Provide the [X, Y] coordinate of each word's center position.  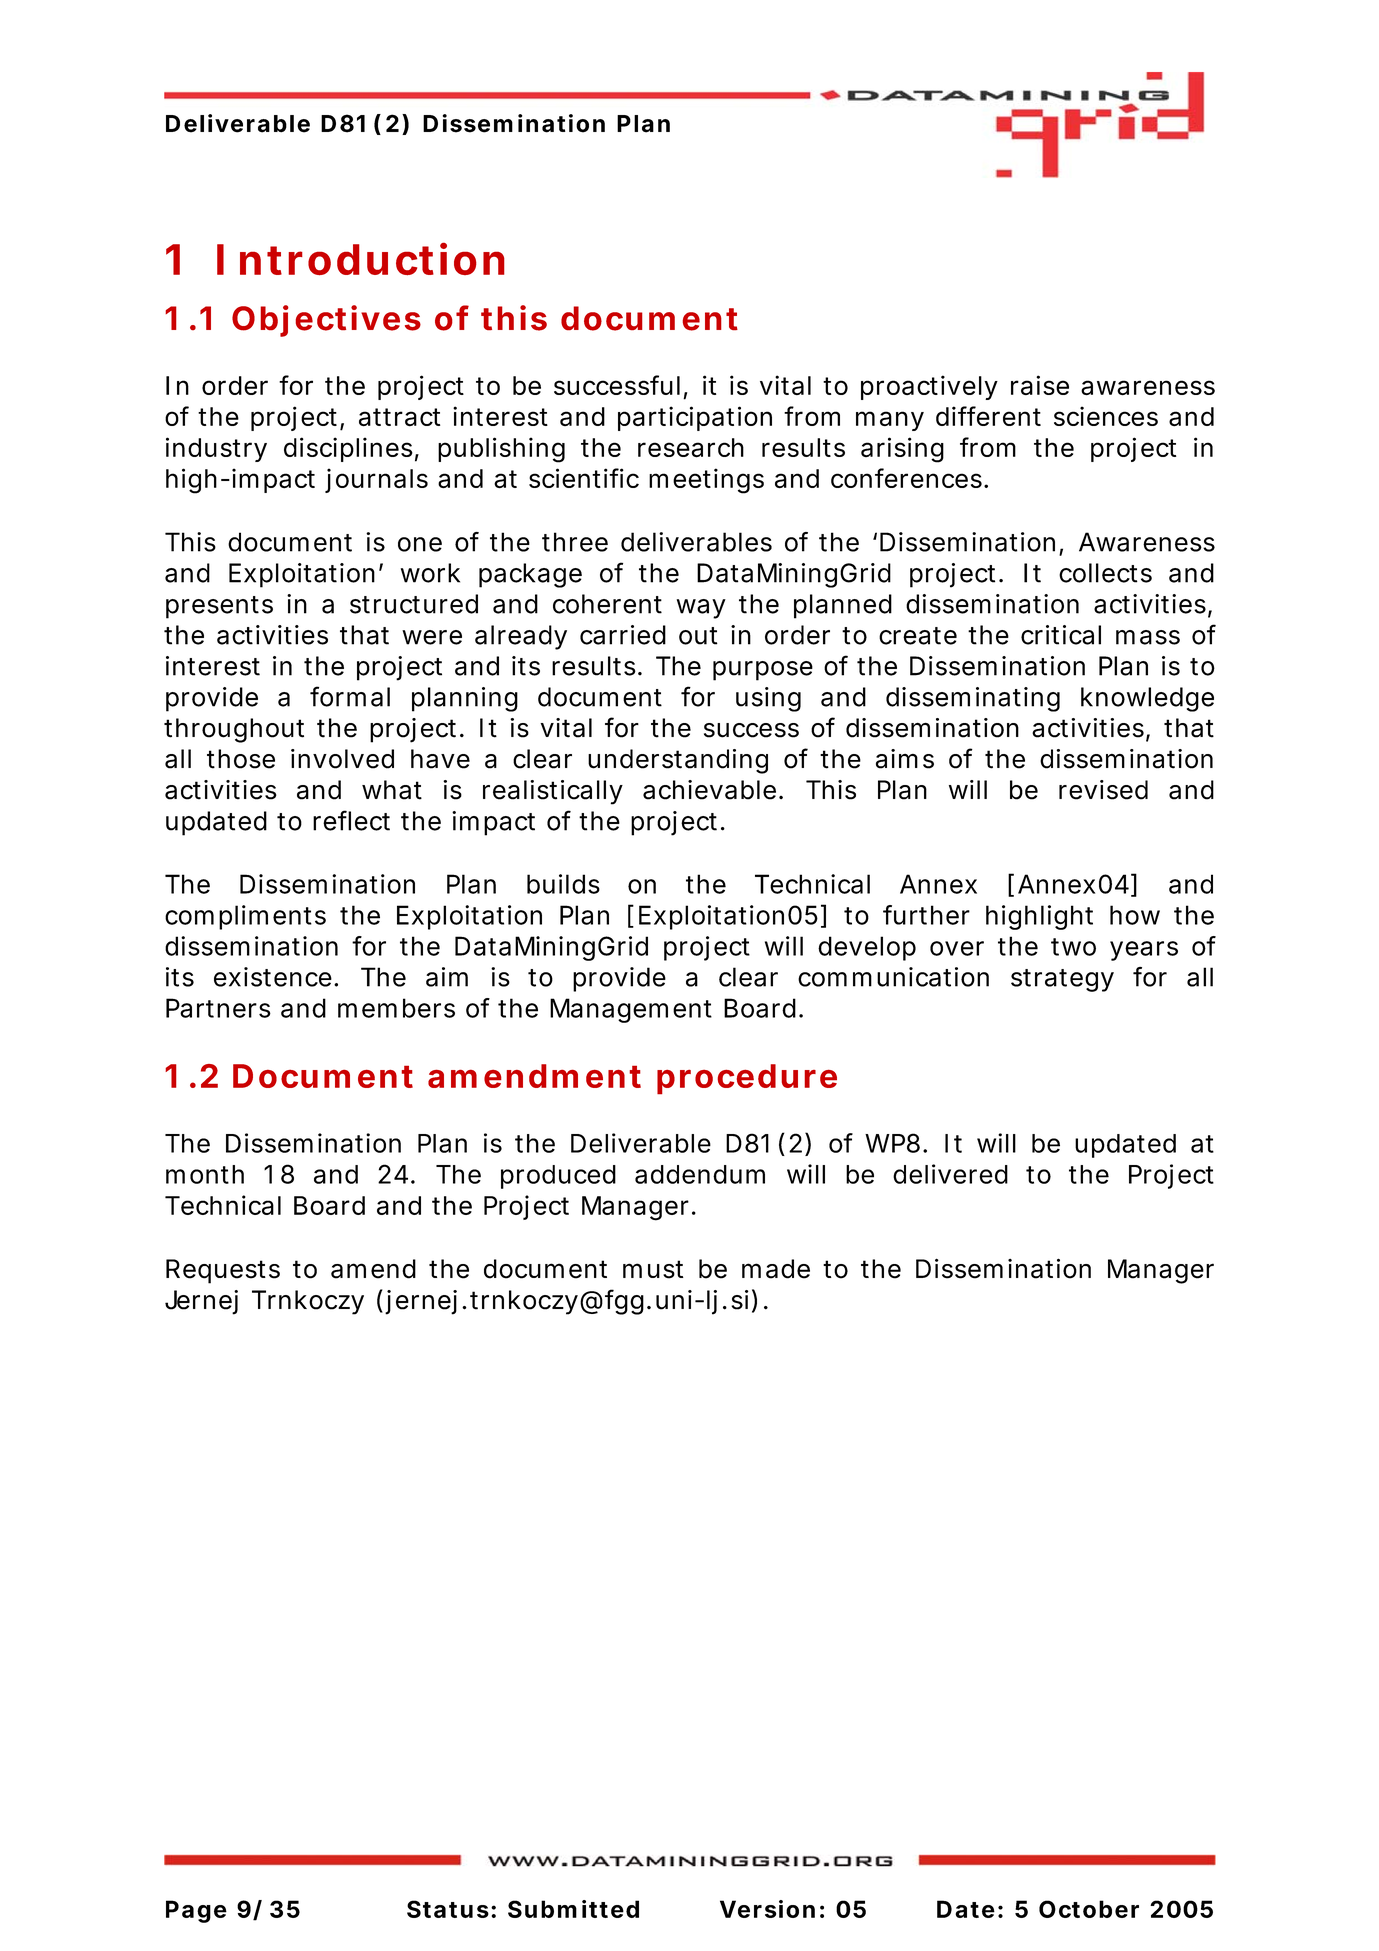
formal [350, 696]
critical [1061, 635]
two [1073, 947]
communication [893, 977]
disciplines [348, 449]
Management [631, 1010]
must [653, 1269]
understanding [678, 761]
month [205, 1174]
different [988, 416]
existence [273, 977]
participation [695, 418]
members [396, 1008]
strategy [1062, 980]
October [1089, 1909]
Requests [223, 1271]
